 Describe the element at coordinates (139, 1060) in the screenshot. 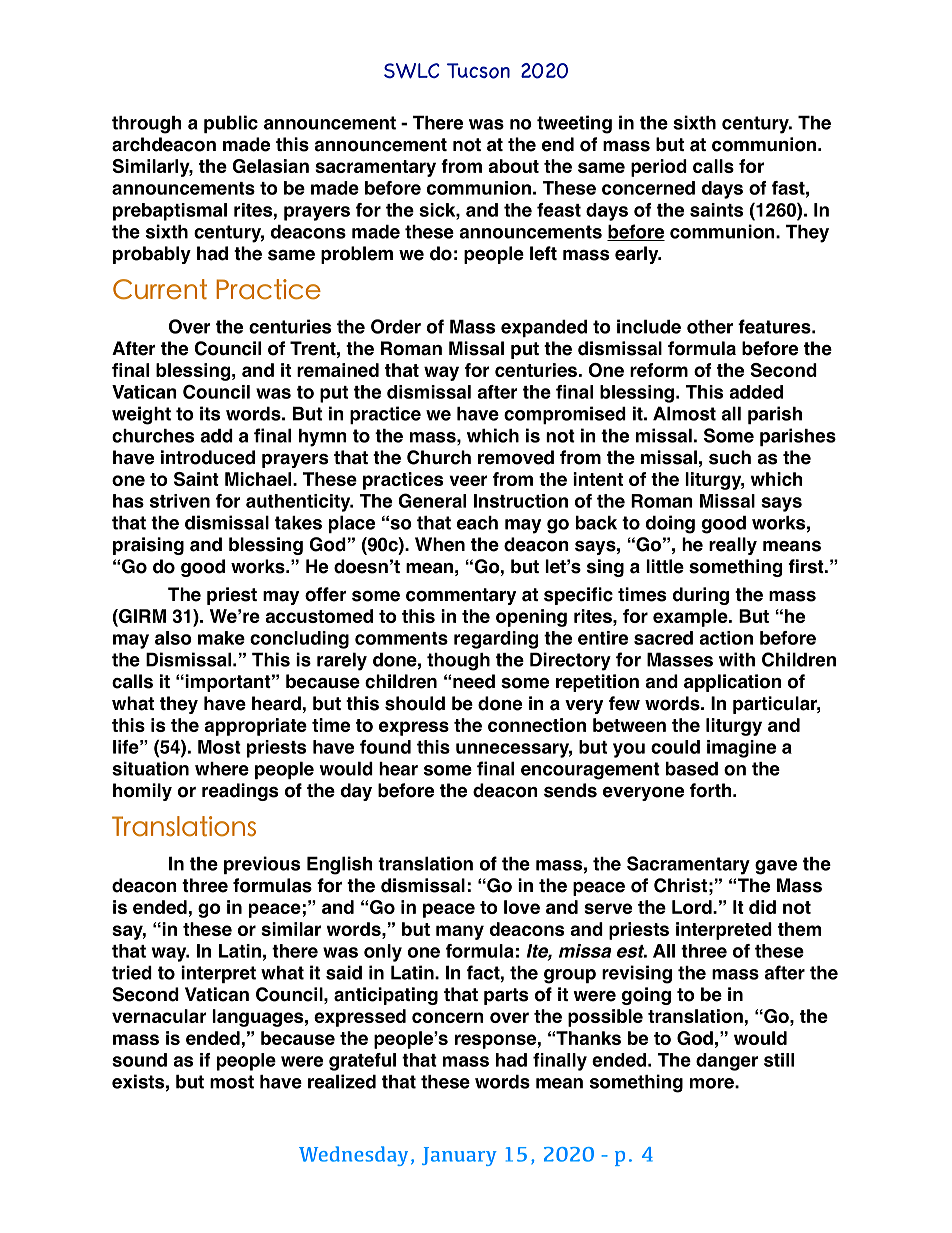

I see `sound` at that location.
